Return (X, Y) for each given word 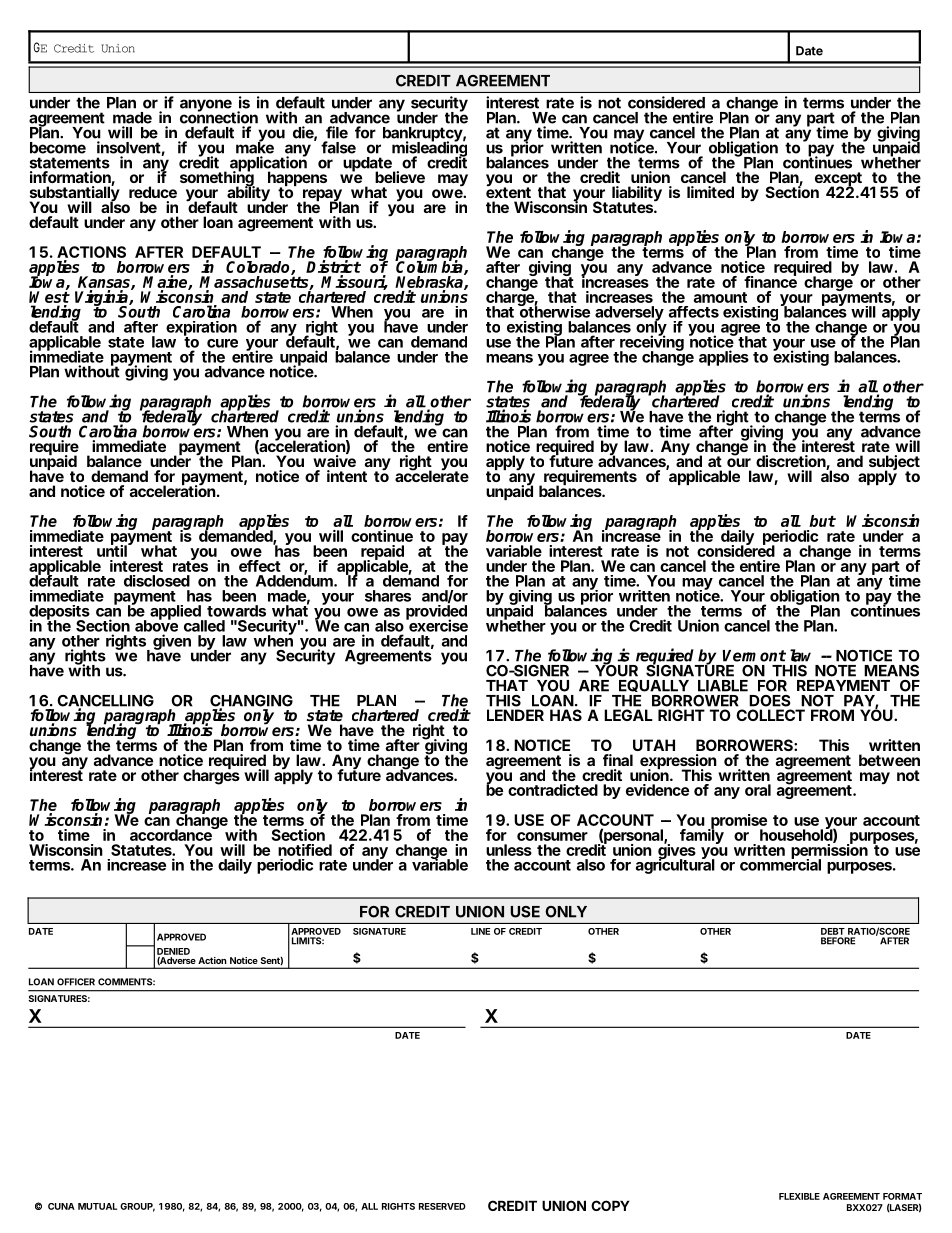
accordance (172, 834)
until (112, 550)
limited (710, 192)
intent (347, 476)
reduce (153, 192)
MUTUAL (97, 1206)
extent (508, 191)
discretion (791, 462)
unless (509, 850)
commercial (780, 864)
